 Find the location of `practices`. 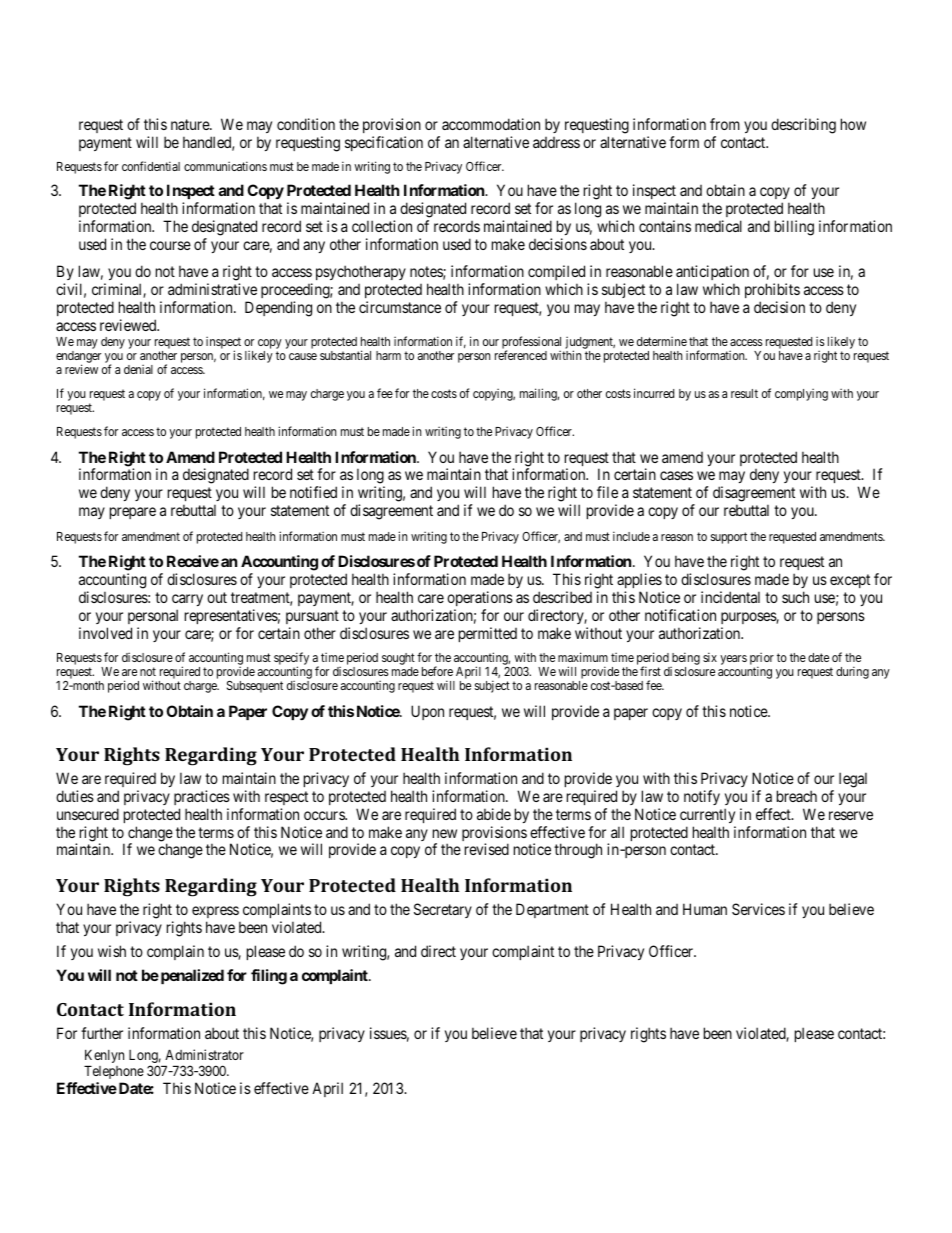

practices is located at coordinates (202, 797).
